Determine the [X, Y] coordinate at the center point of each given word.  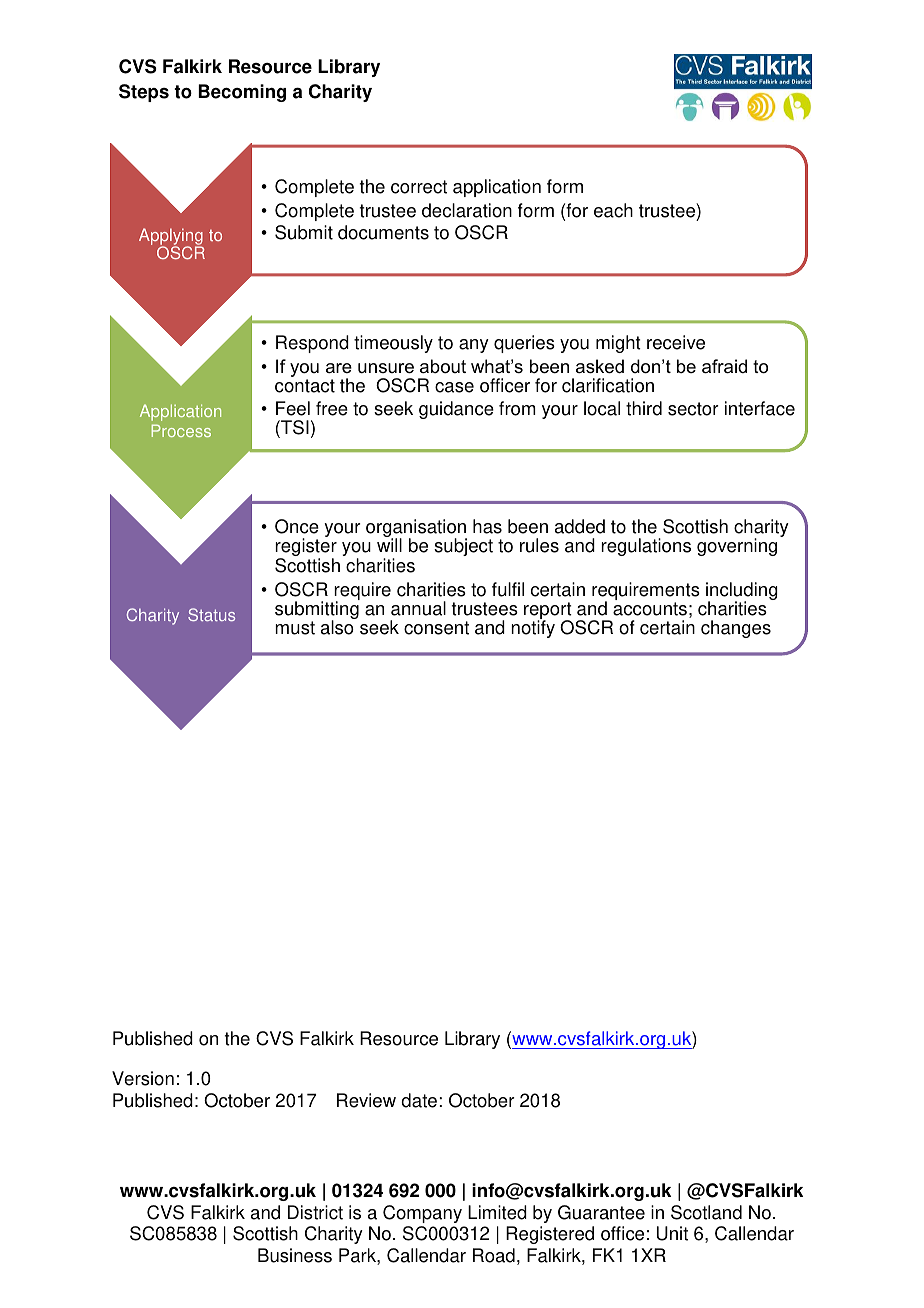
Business [295, 1255]
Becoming [242, 93]
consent [436, 628]
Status [211, 614]
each [613, 210]
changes [736, 629]
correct [419, 187]
